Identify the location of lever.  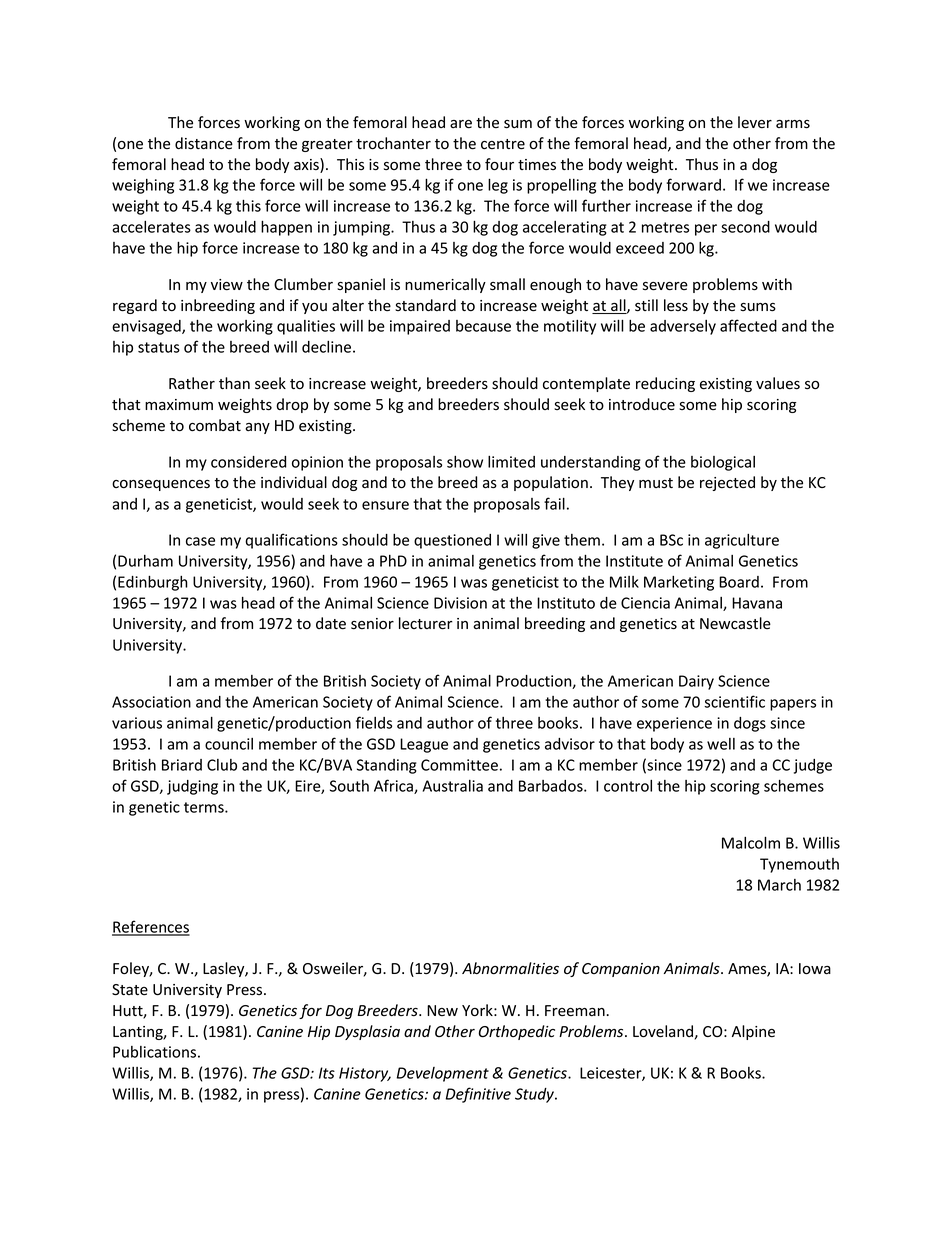
(755, 122).
